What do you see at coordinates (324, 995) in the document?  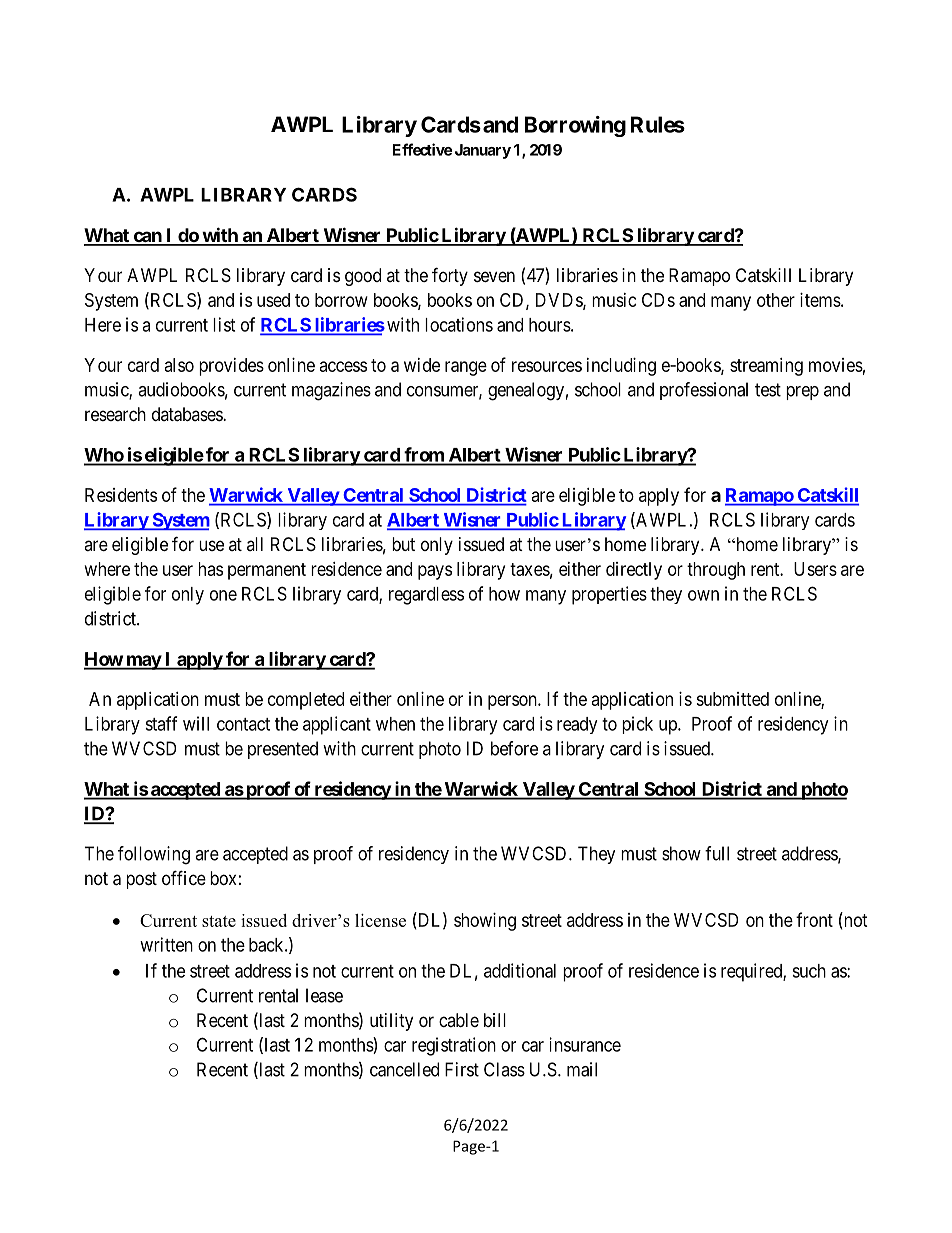 I see `lease` at bounding box center [324, 995].
